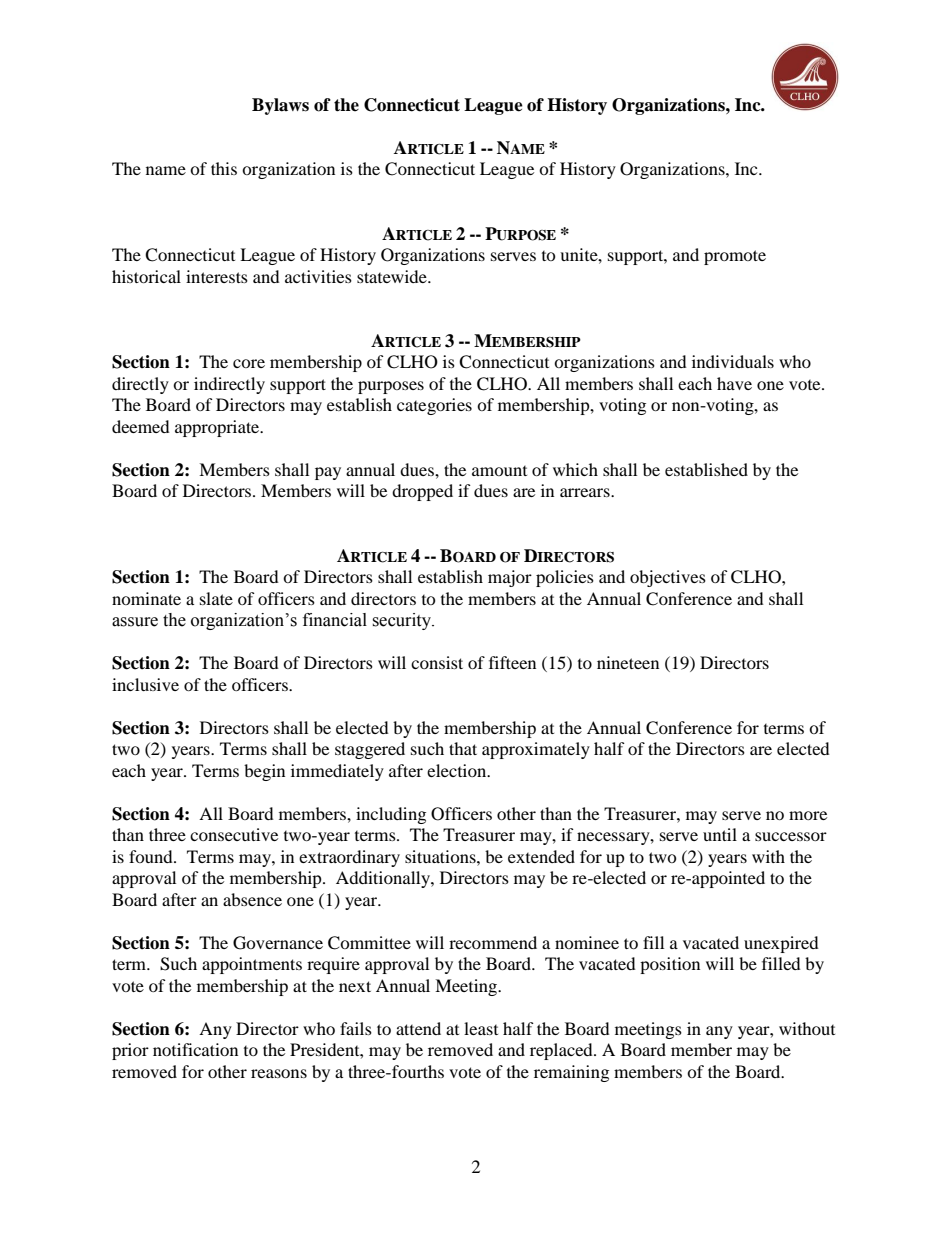  I want to click on this, so click(224, 168).
